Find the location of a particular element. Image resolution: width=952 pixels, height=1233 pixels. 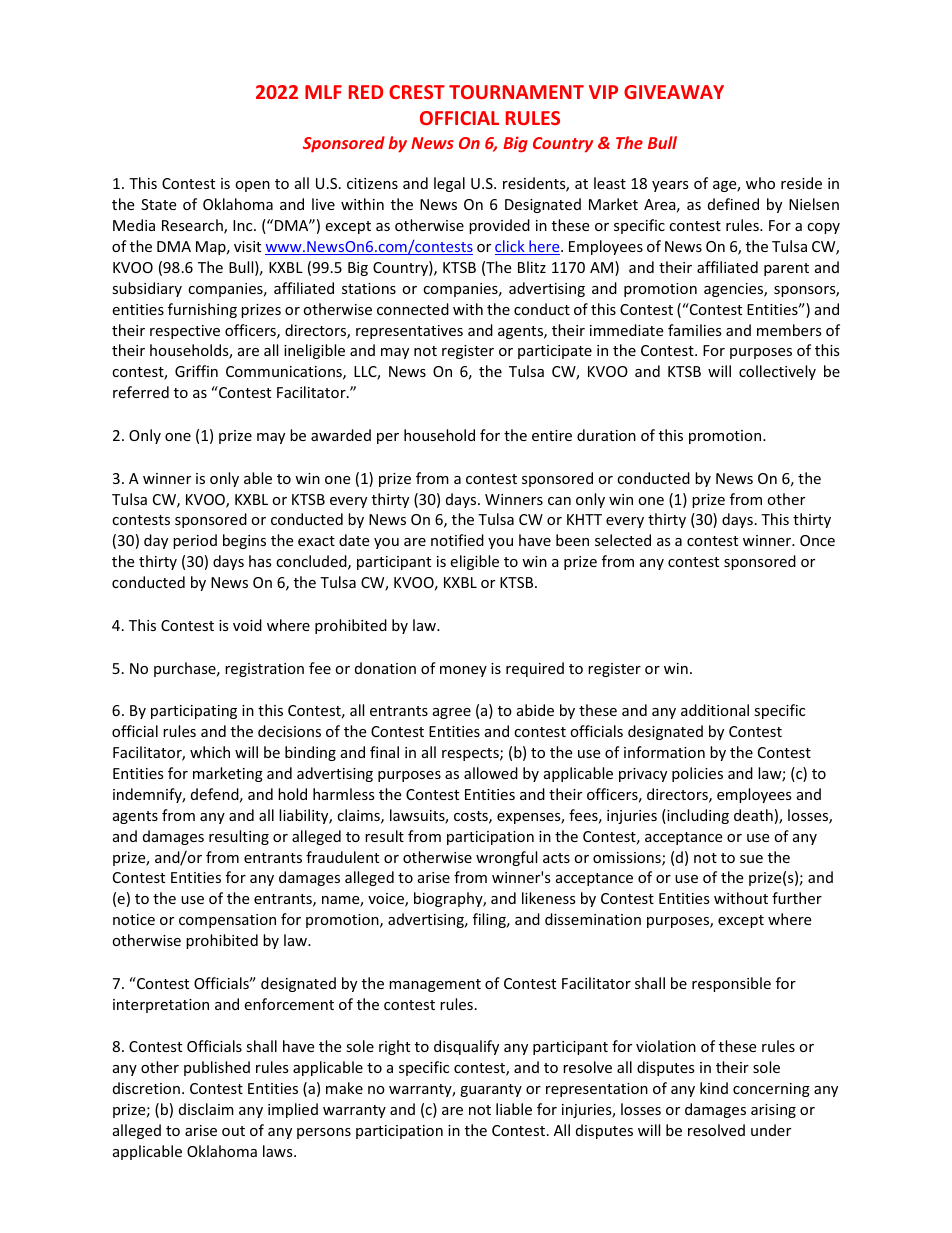

money is located at coordinates (463, 671).
